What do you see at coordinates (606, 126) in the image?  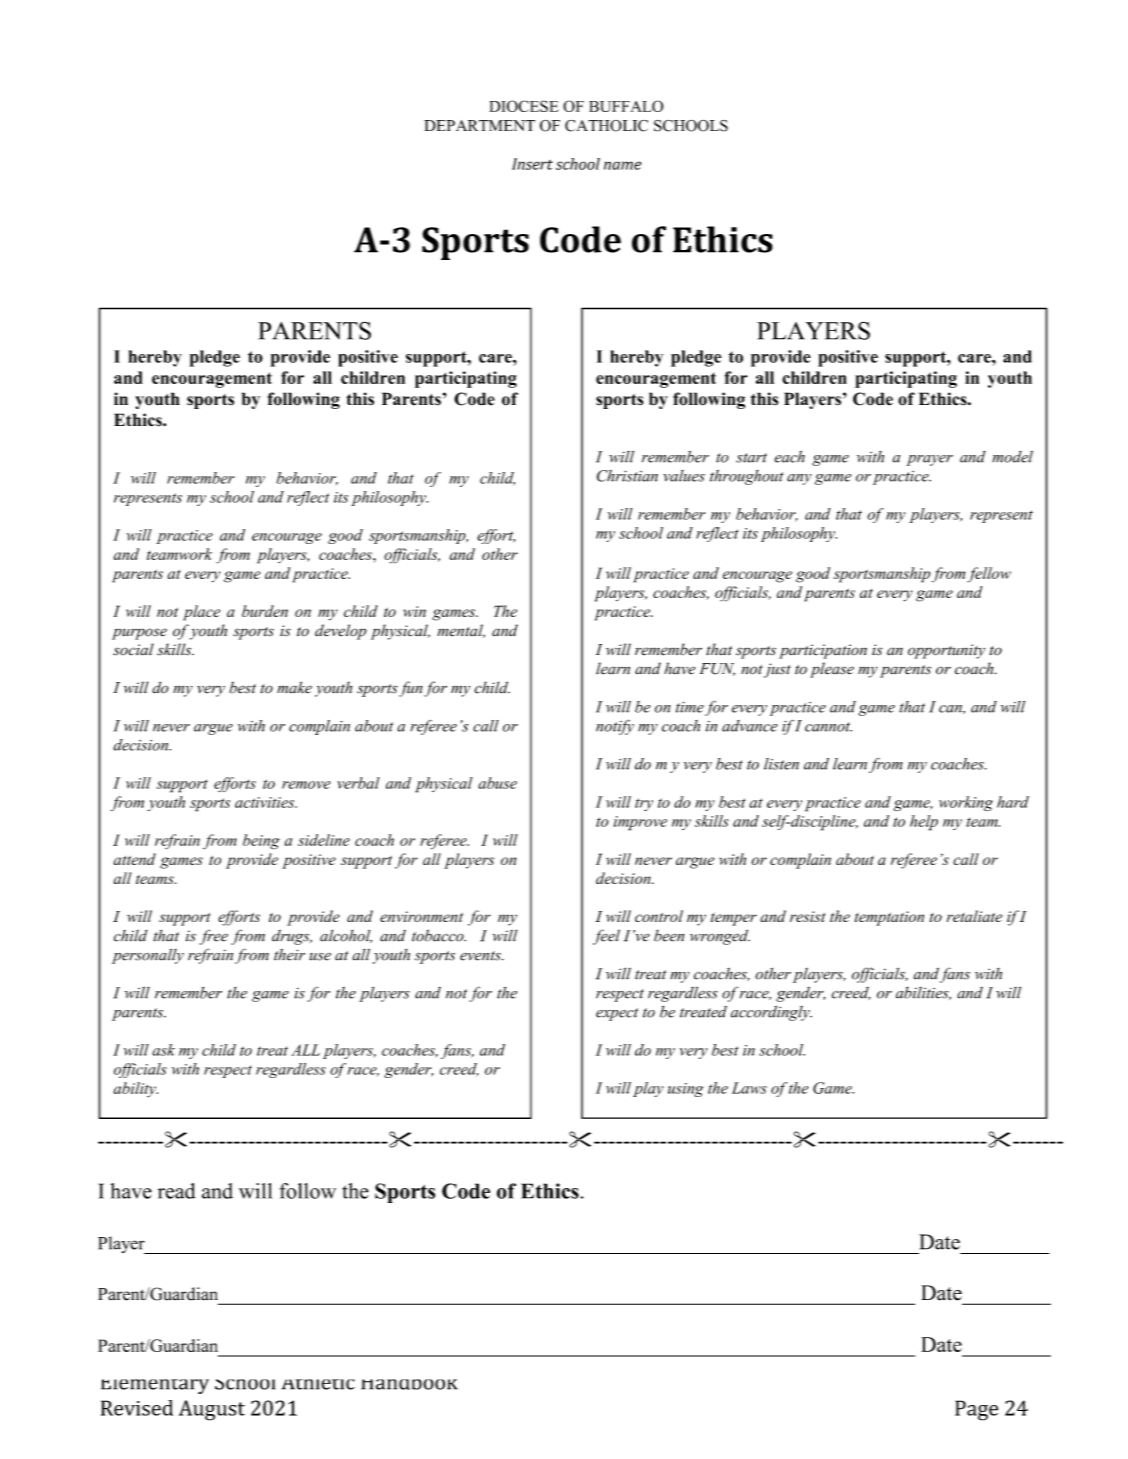 I see `CATHOLIC` at bounding box center [606, 126].
